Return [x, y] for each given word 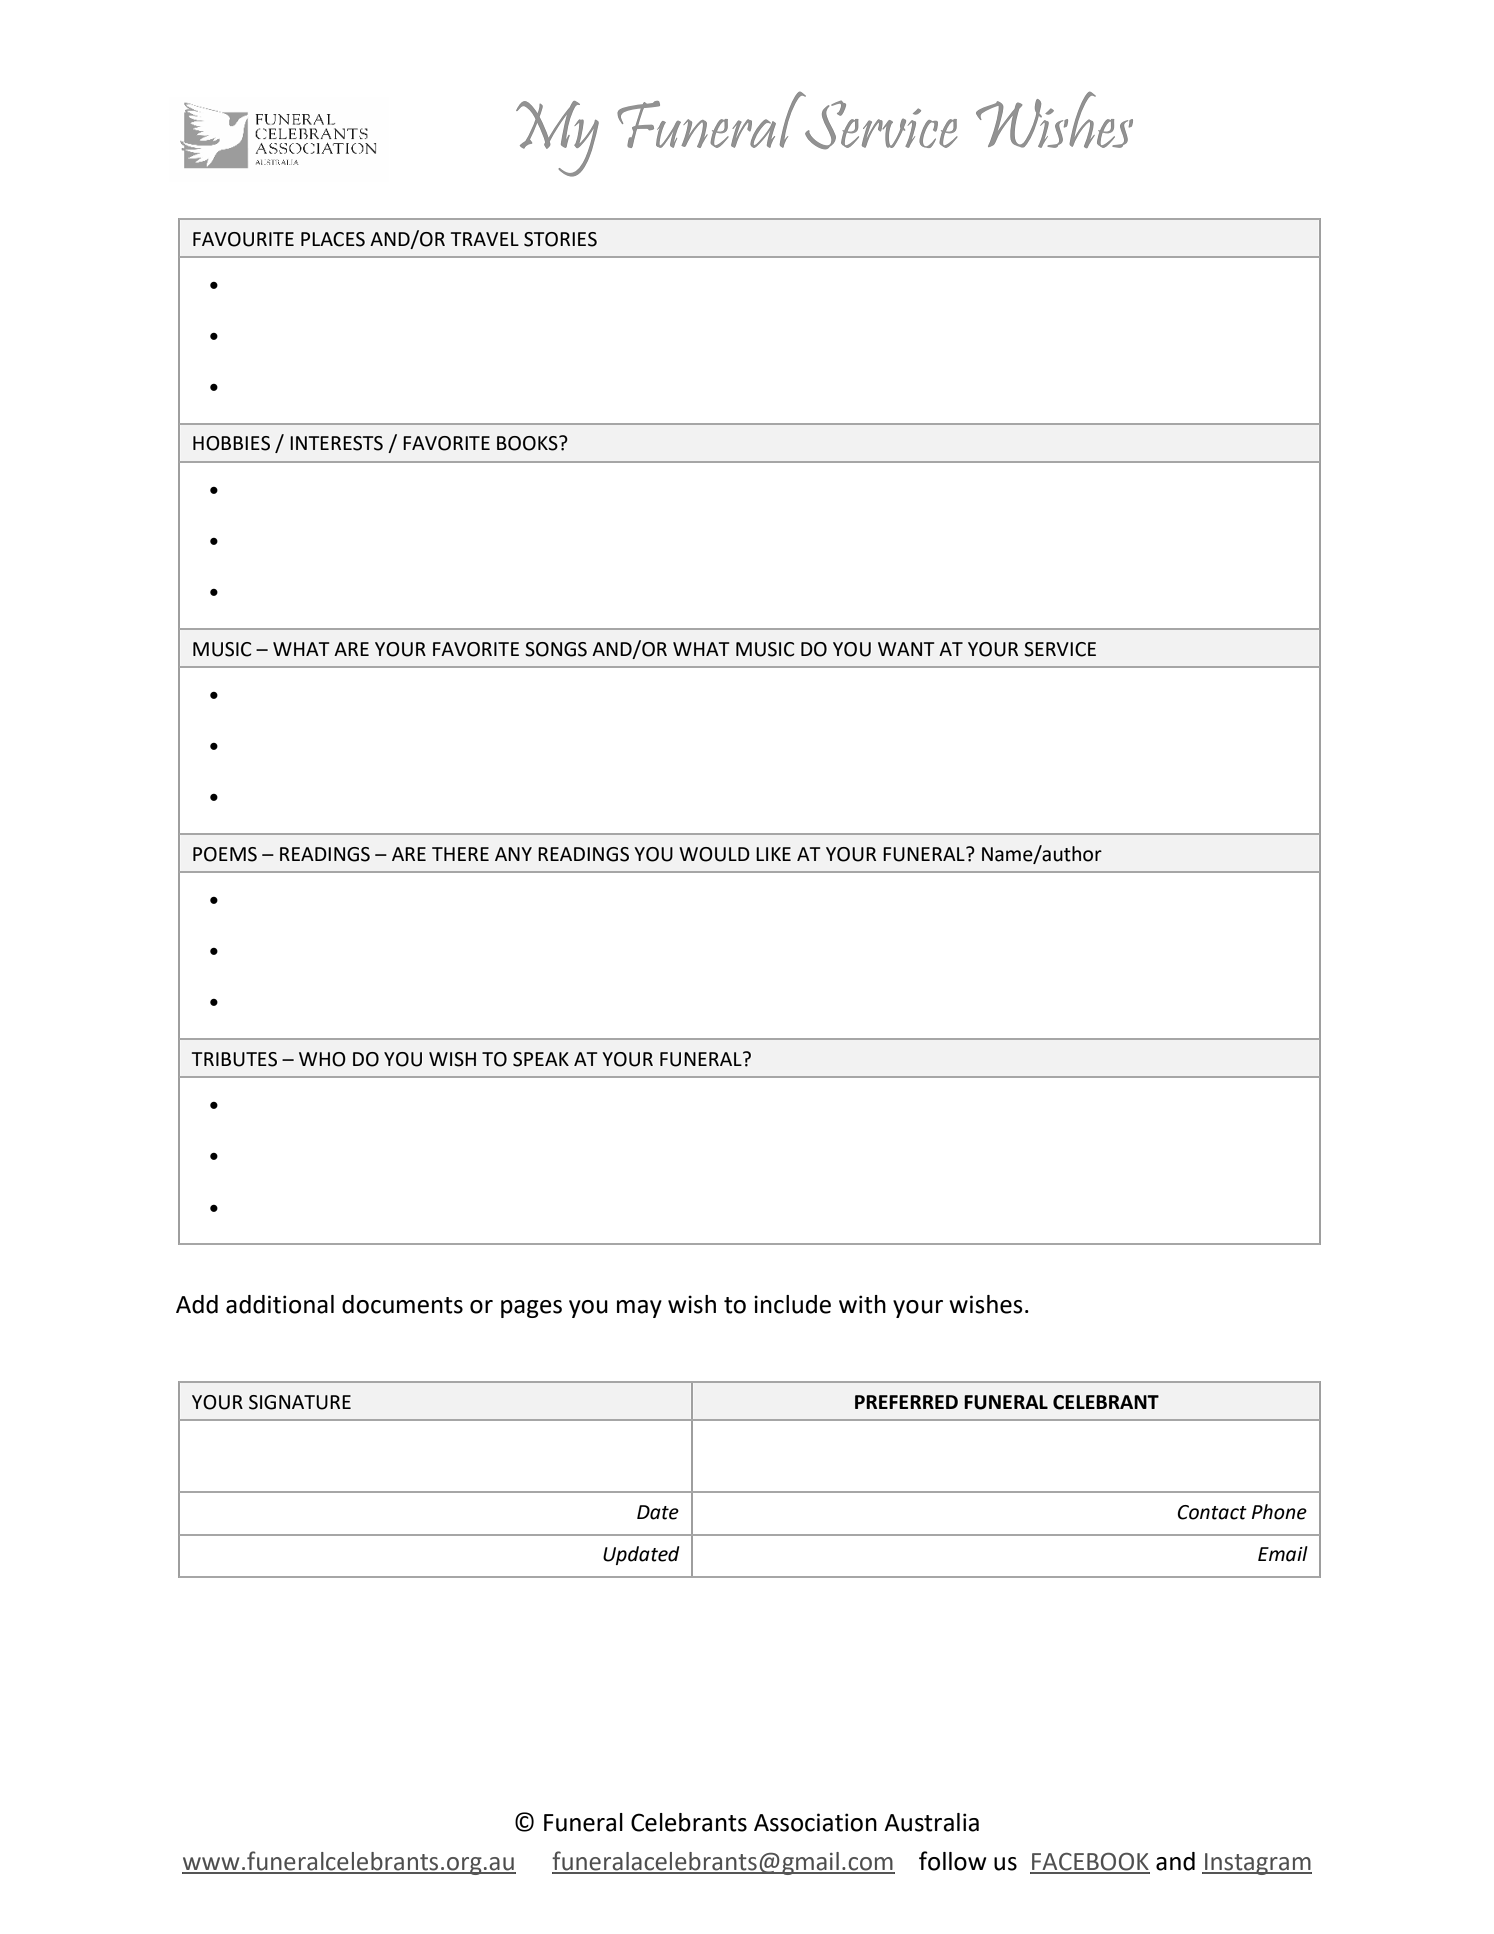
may [639, 1309]
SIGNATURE [300, 1402]
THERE [460, 854]
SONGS [556, 649]
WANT [906, 649]
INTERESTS [336, 443]
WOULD [714, 854]
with [862, 1304]
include [792, 1304]
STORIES [560, 239]
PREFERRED [906, 1402]
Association [815, 1822]
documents [402, 1304]
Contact [1212, 1512]
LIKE [773, 854]
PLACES [333, 239]
